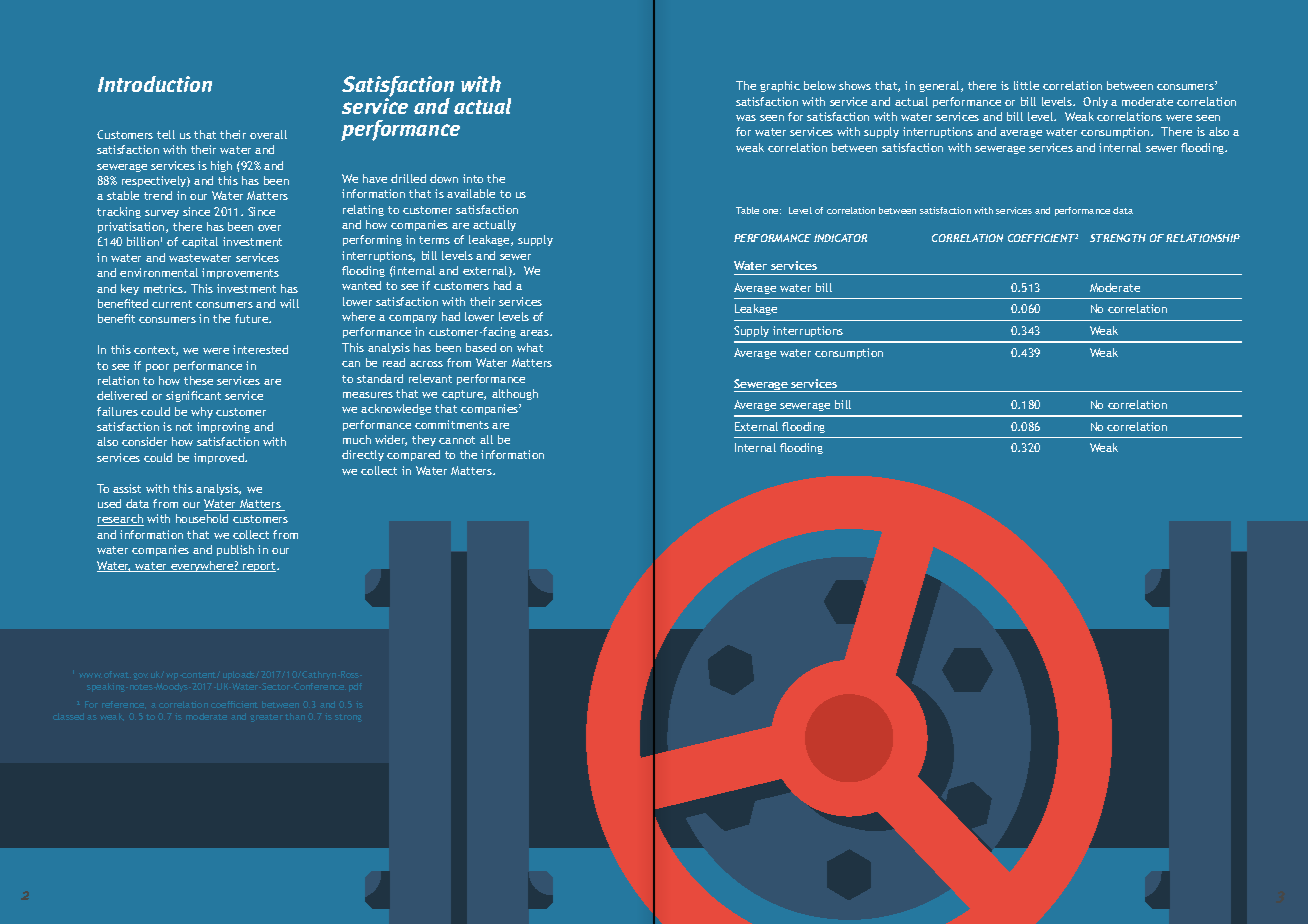 The width and height of the screenshot is (1308, 924). What do you see at coordinates (780, 86) in the screenshot?
I see `graphic` at bounding box center [780, 86].
